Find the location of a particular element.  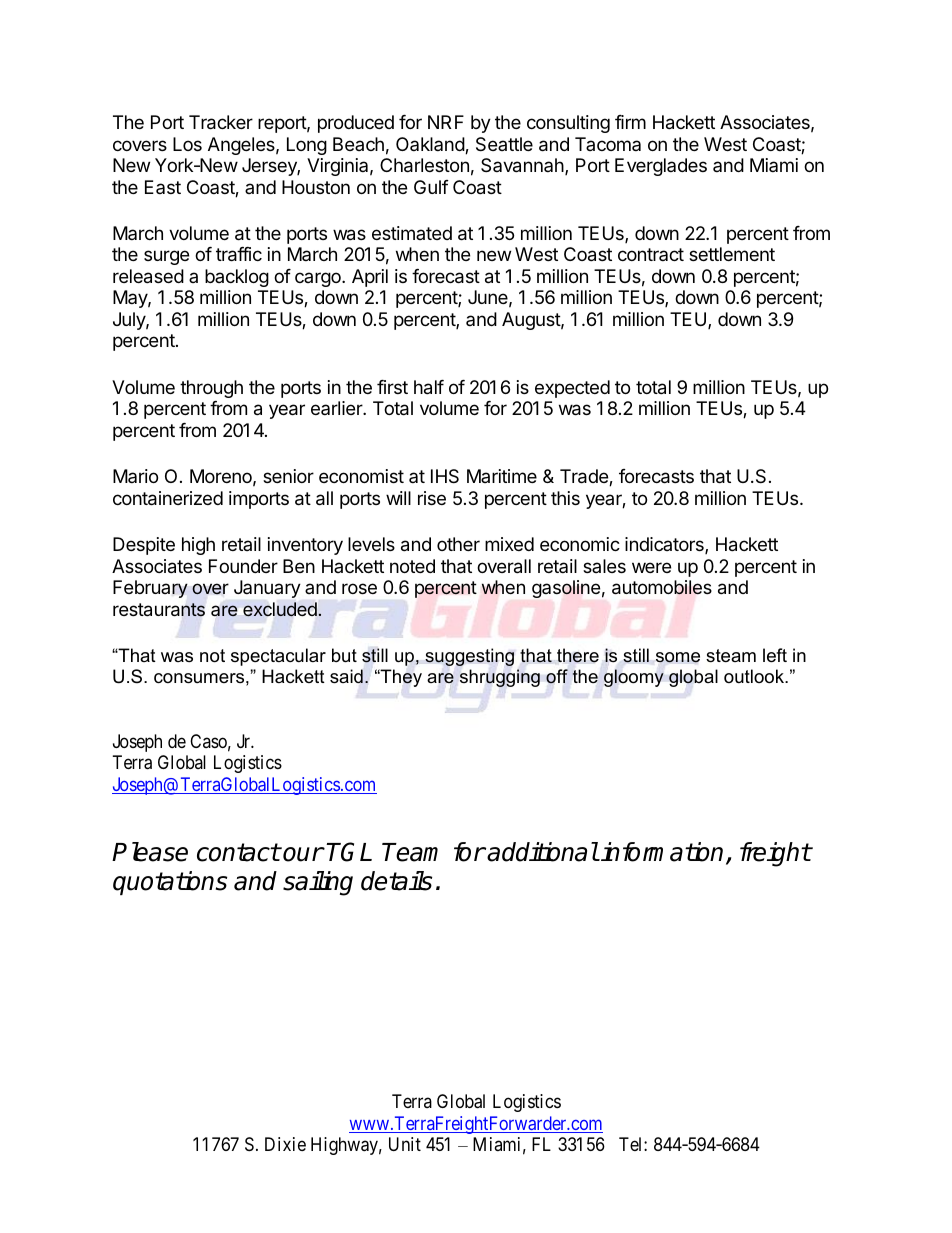

Dixie is located at coordinates (285, 1144).
